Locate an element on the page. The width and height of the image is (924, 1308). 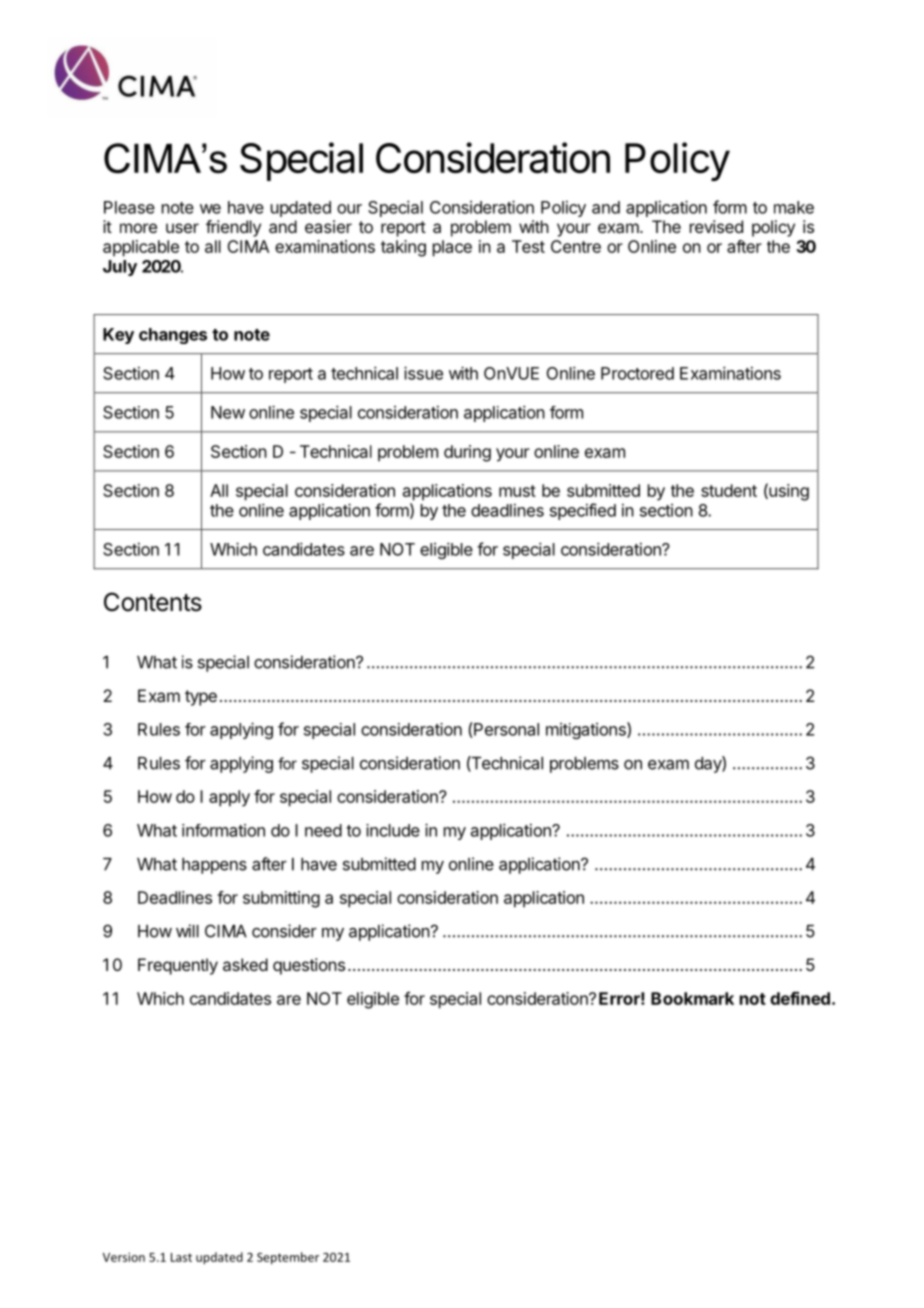
revised is located at coordinates (716, 226).
